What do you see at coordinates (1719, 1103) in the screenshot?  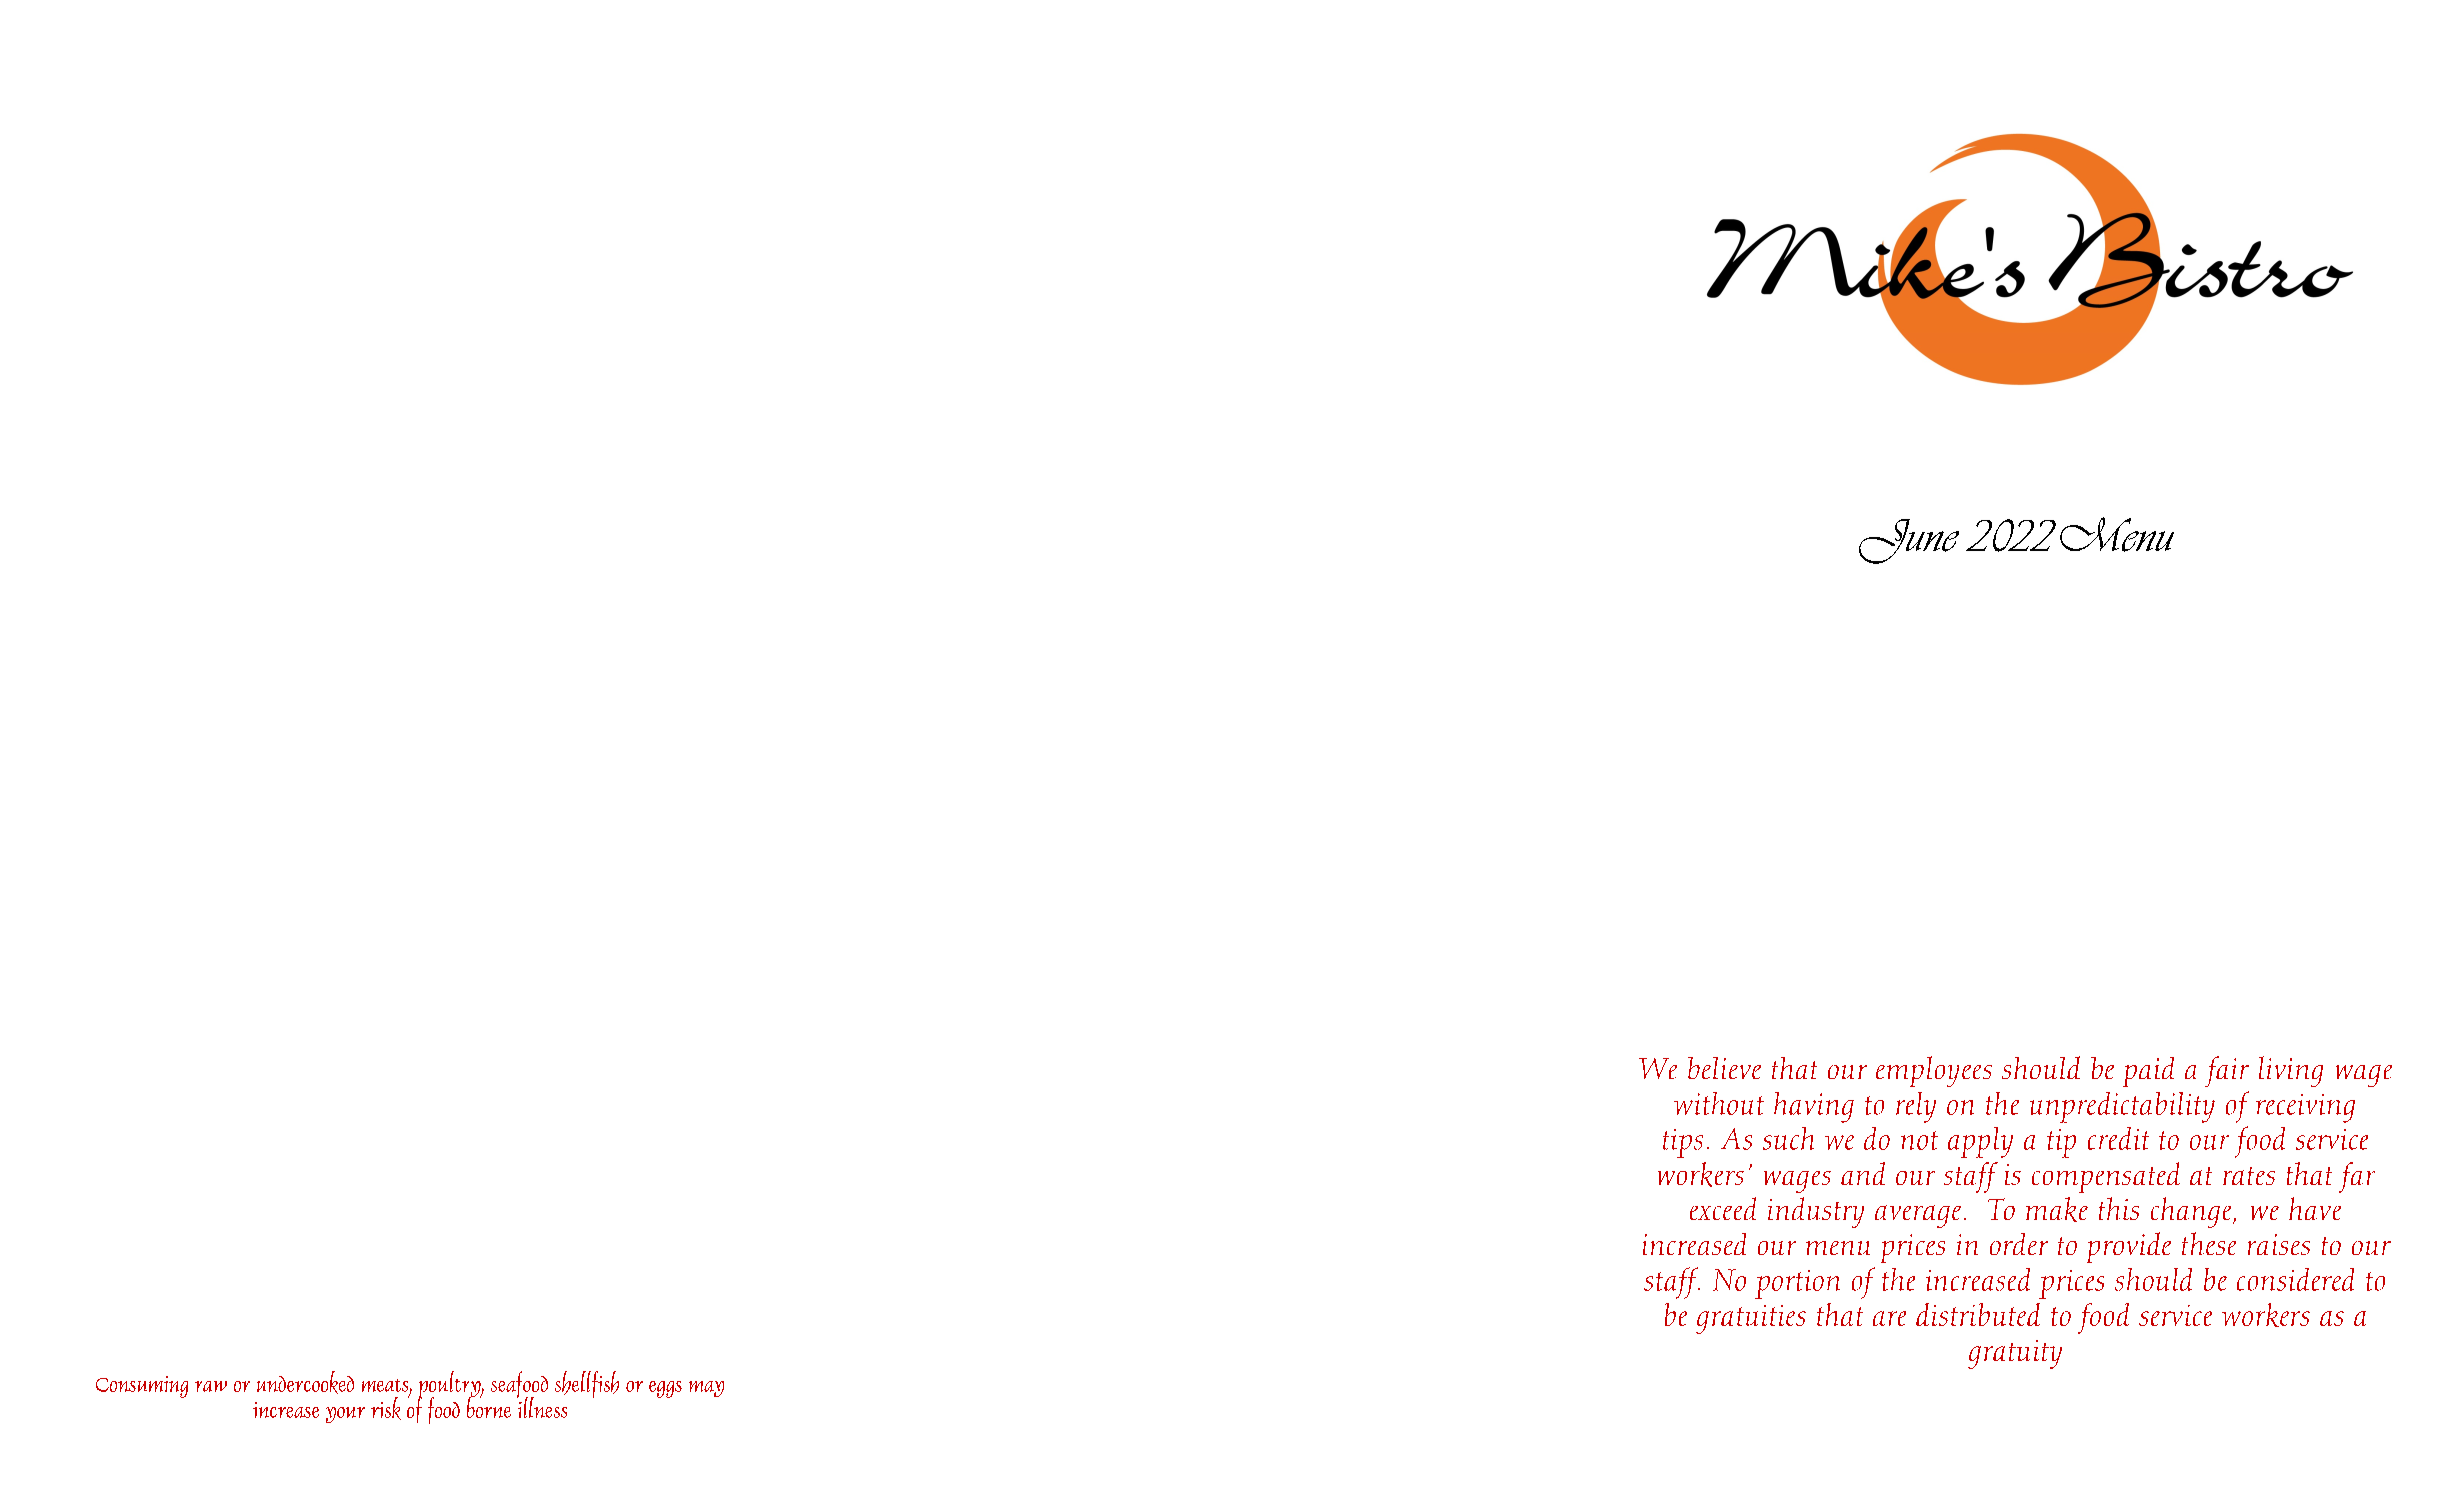 I see `without` at bounding box center [1719, 1103].
